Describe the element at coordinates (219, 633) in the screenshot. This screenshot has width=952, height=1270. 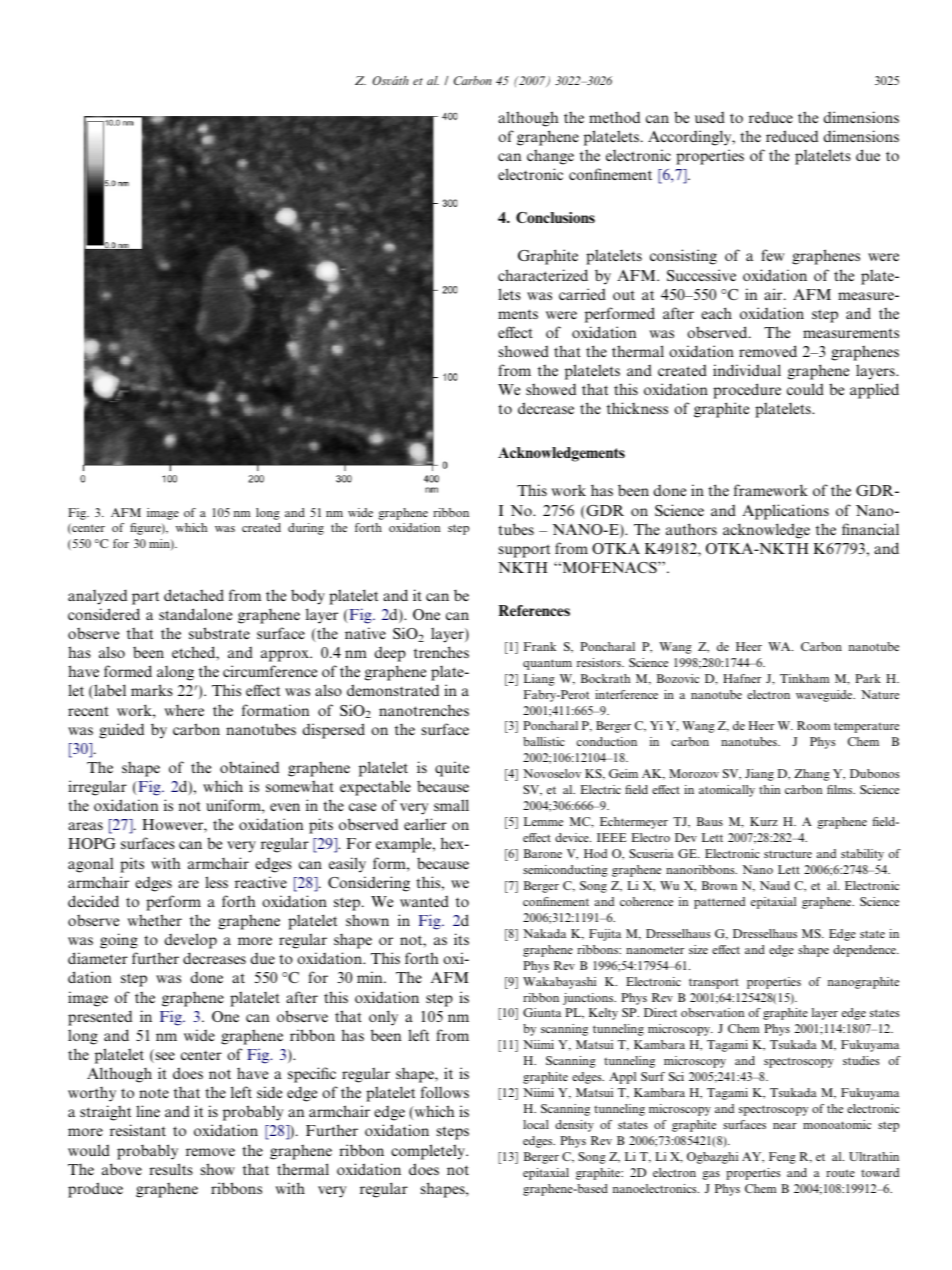
I see `substrate` at that location.
